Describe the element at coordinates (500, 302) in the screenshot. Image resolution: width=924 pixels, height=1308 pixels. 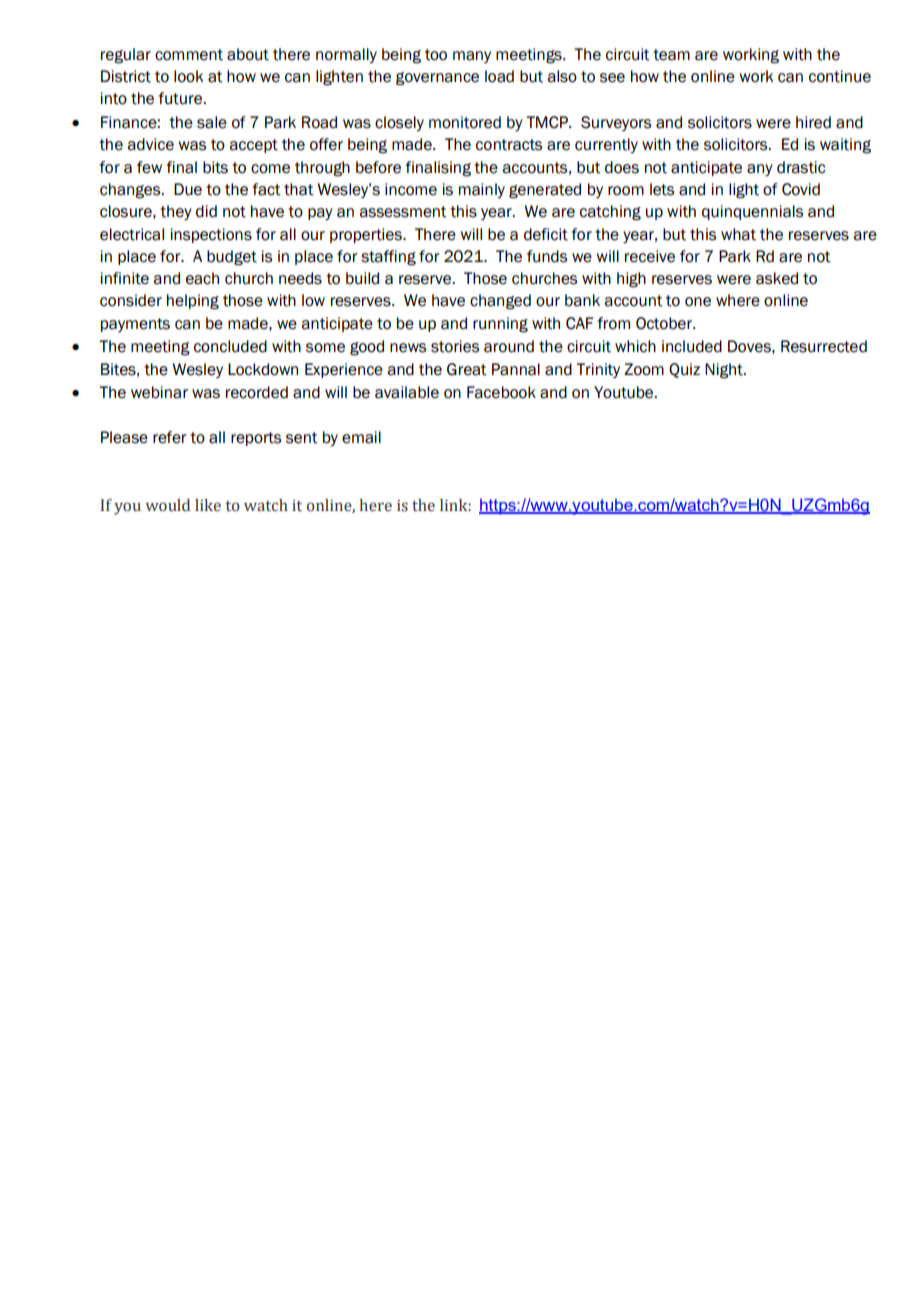
I see `changed` at that location.
